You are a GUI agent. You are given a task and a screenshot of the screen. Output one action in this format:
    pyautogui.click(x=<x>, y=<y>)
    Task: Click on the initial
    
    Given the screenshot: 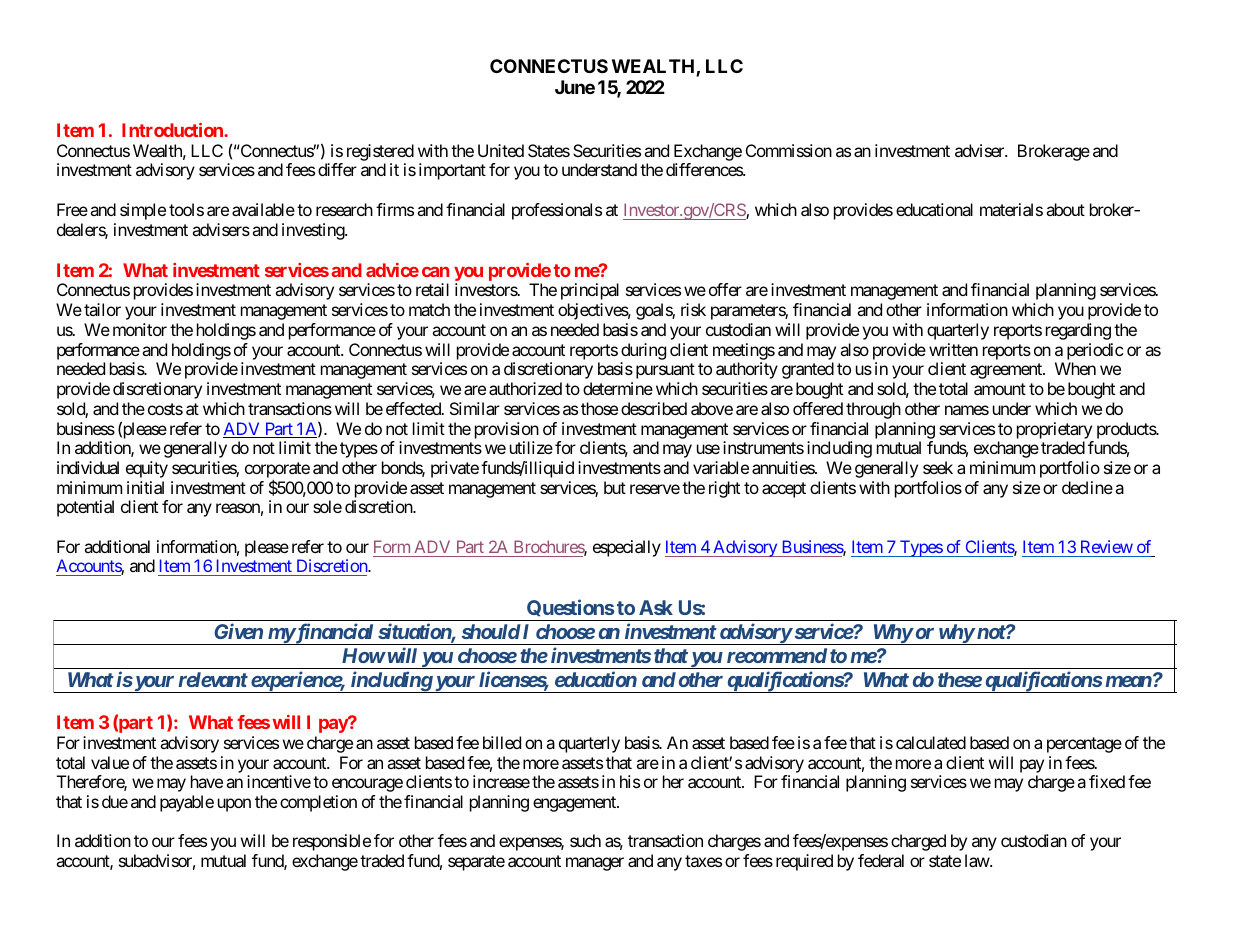 What is the action you would take?
    pyautogui.click(x=145, y=487)
